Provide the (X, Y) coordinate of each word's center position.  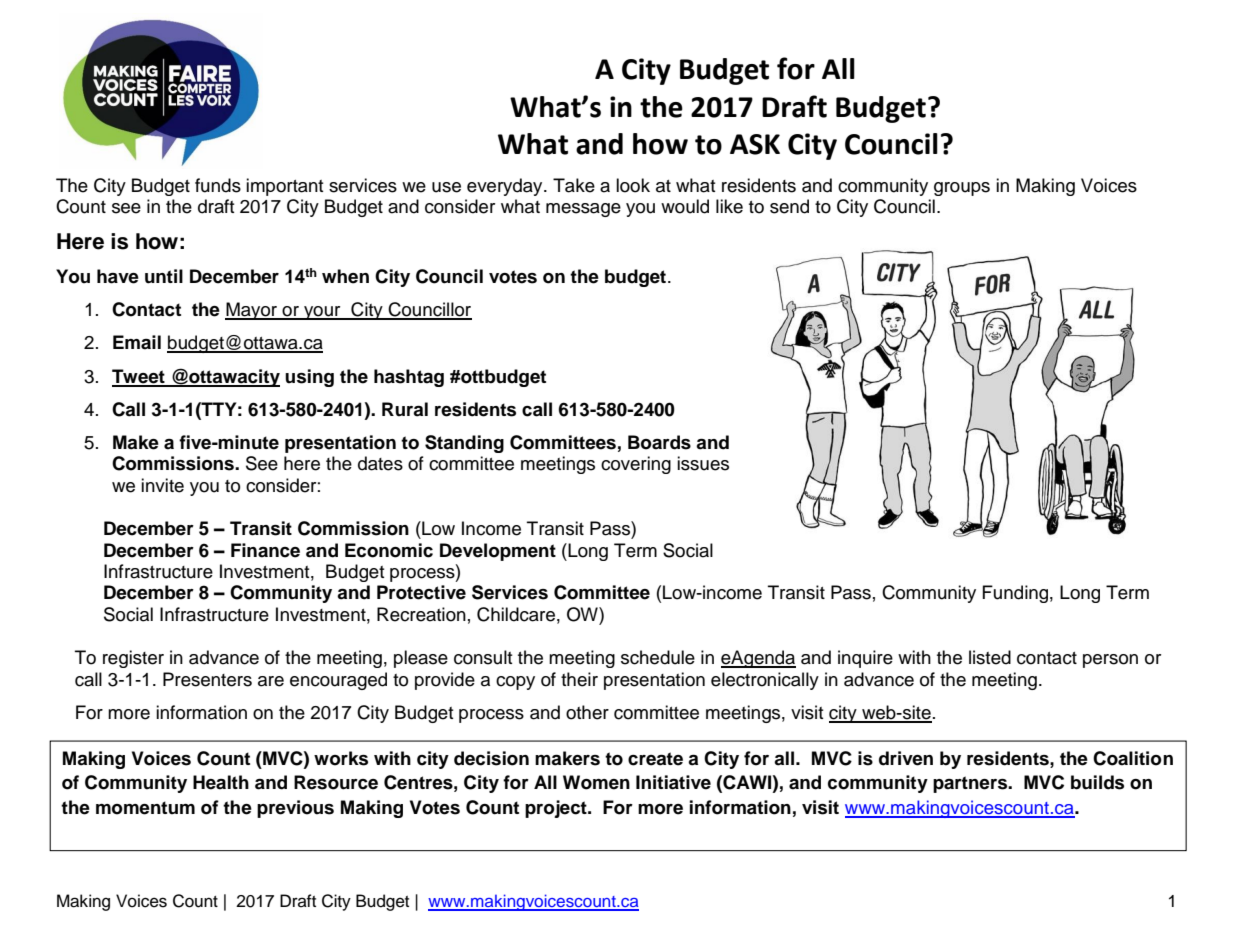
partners (971, 784)
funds (218, 185)
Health (221, 782)
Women (596, 782)
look (633, 185)
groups (962, 189)
